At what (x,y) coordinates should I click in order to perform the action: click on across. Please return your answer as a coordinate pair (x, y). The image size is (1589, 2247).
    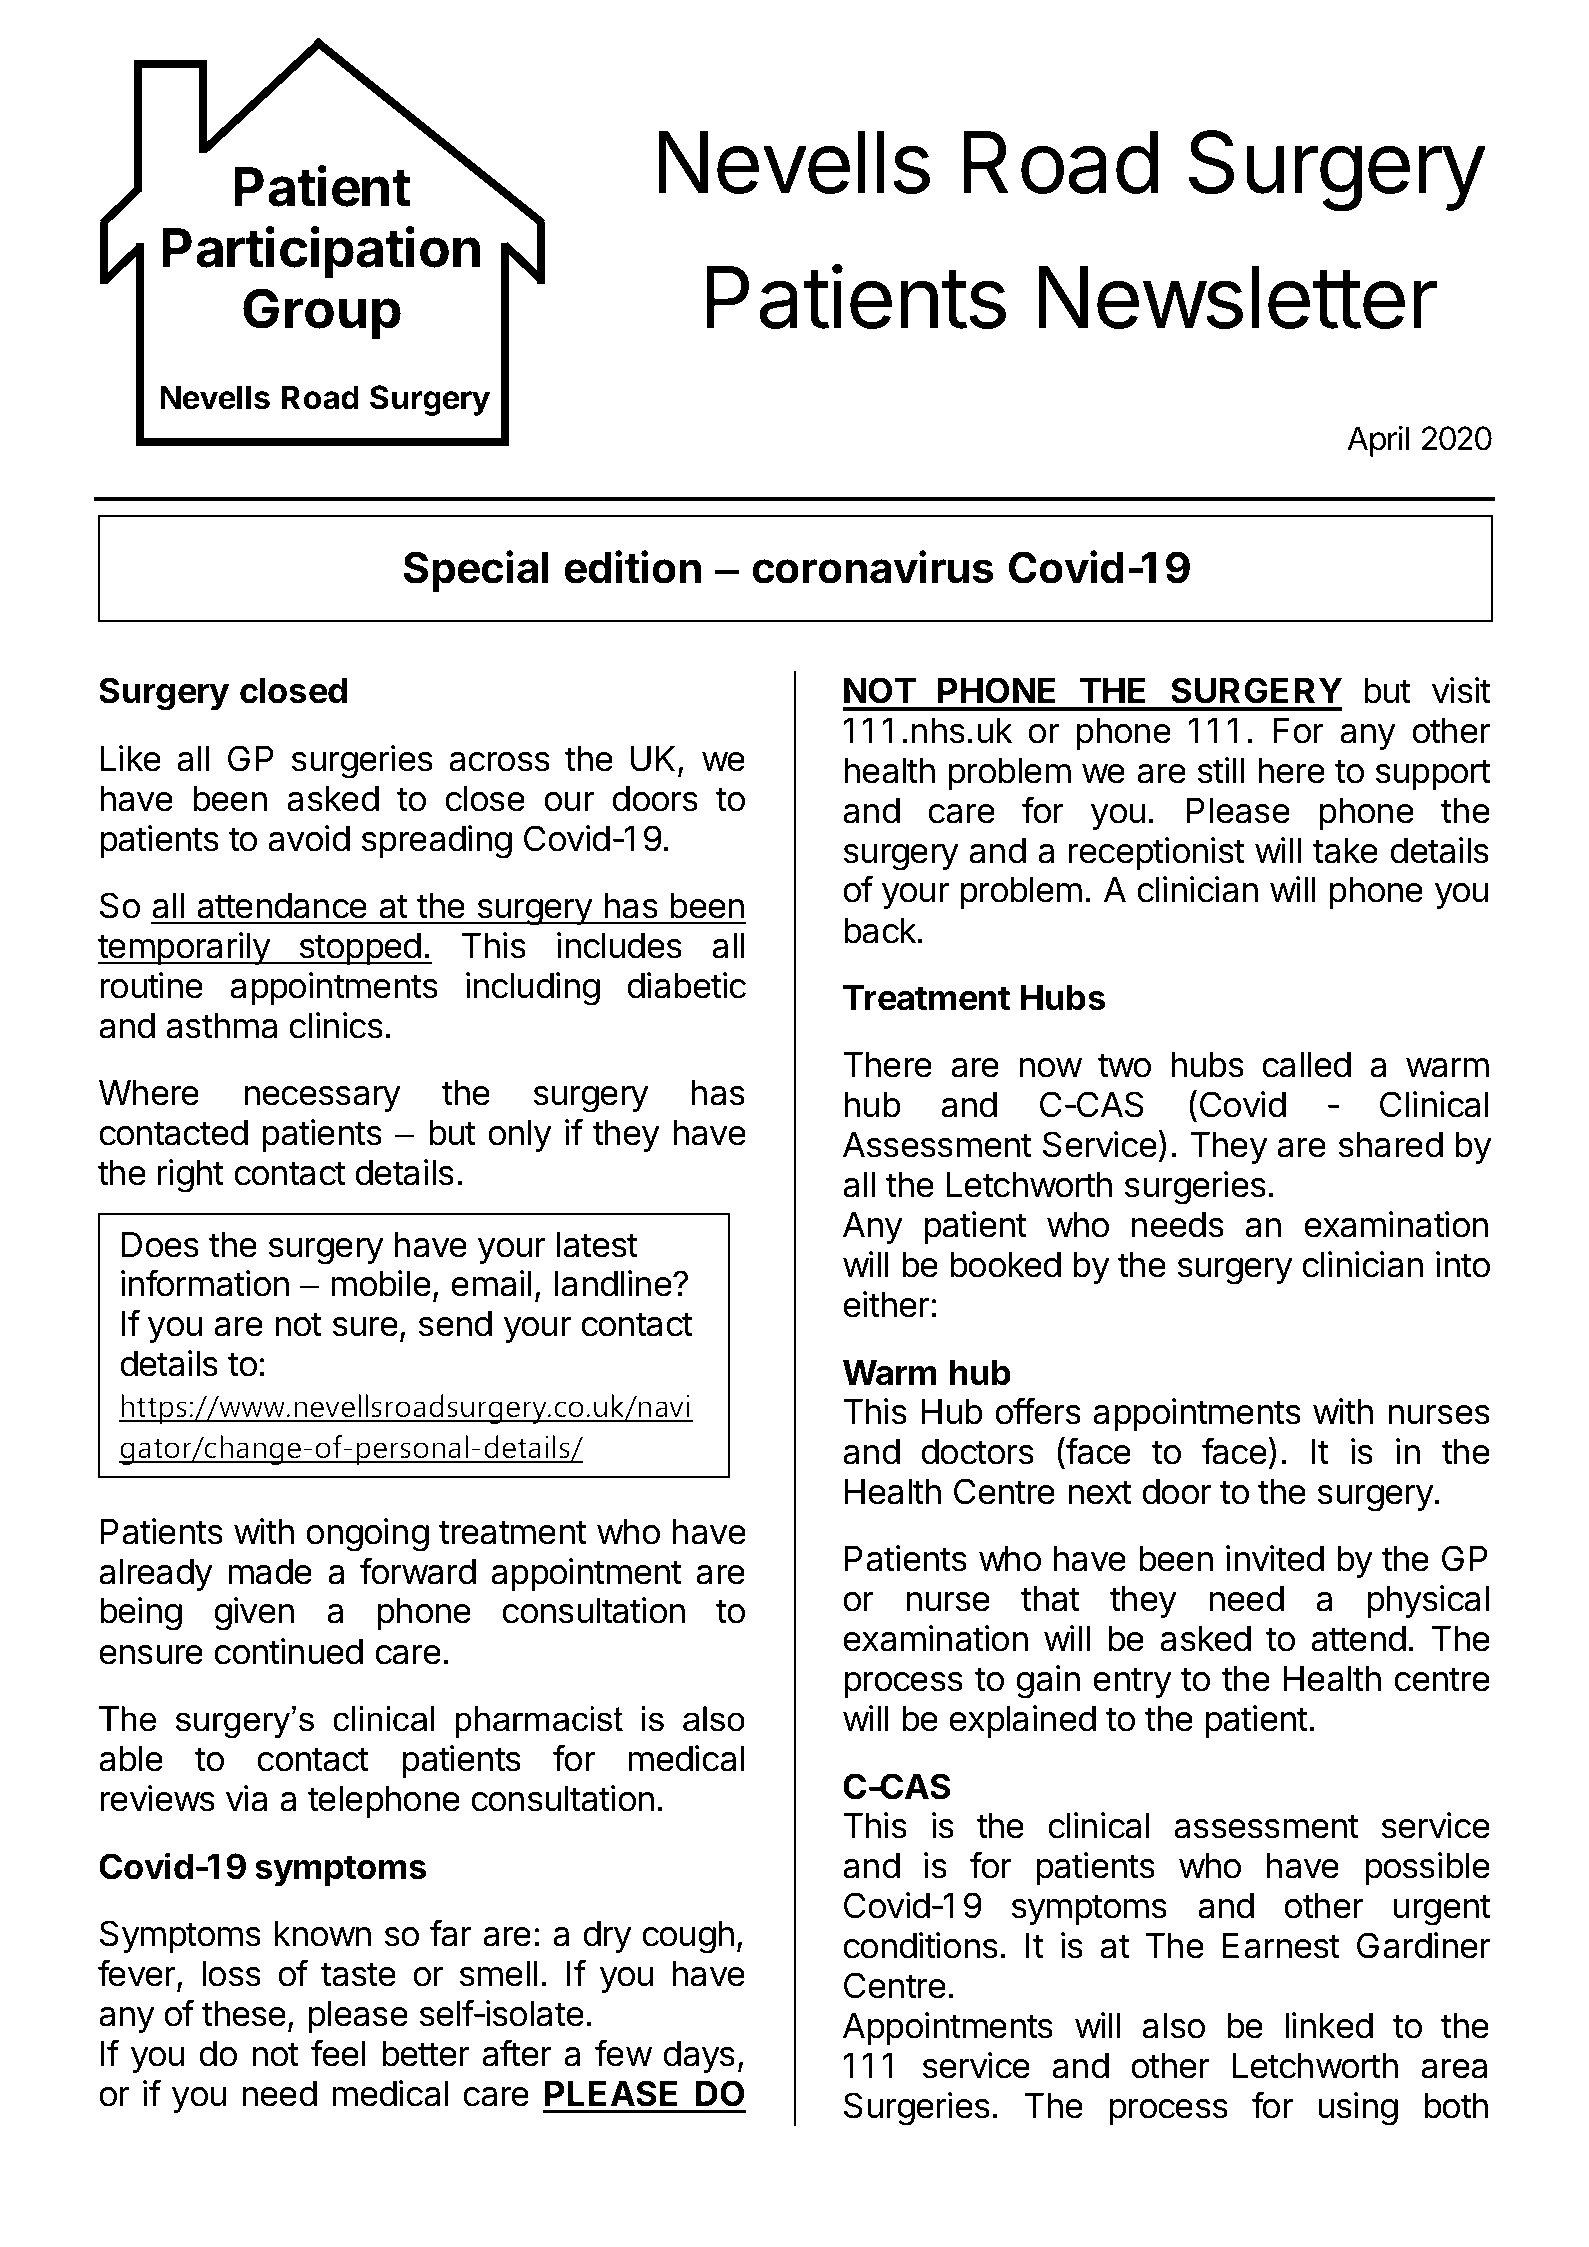
    Looking at the image, I should click on (499, 762).
